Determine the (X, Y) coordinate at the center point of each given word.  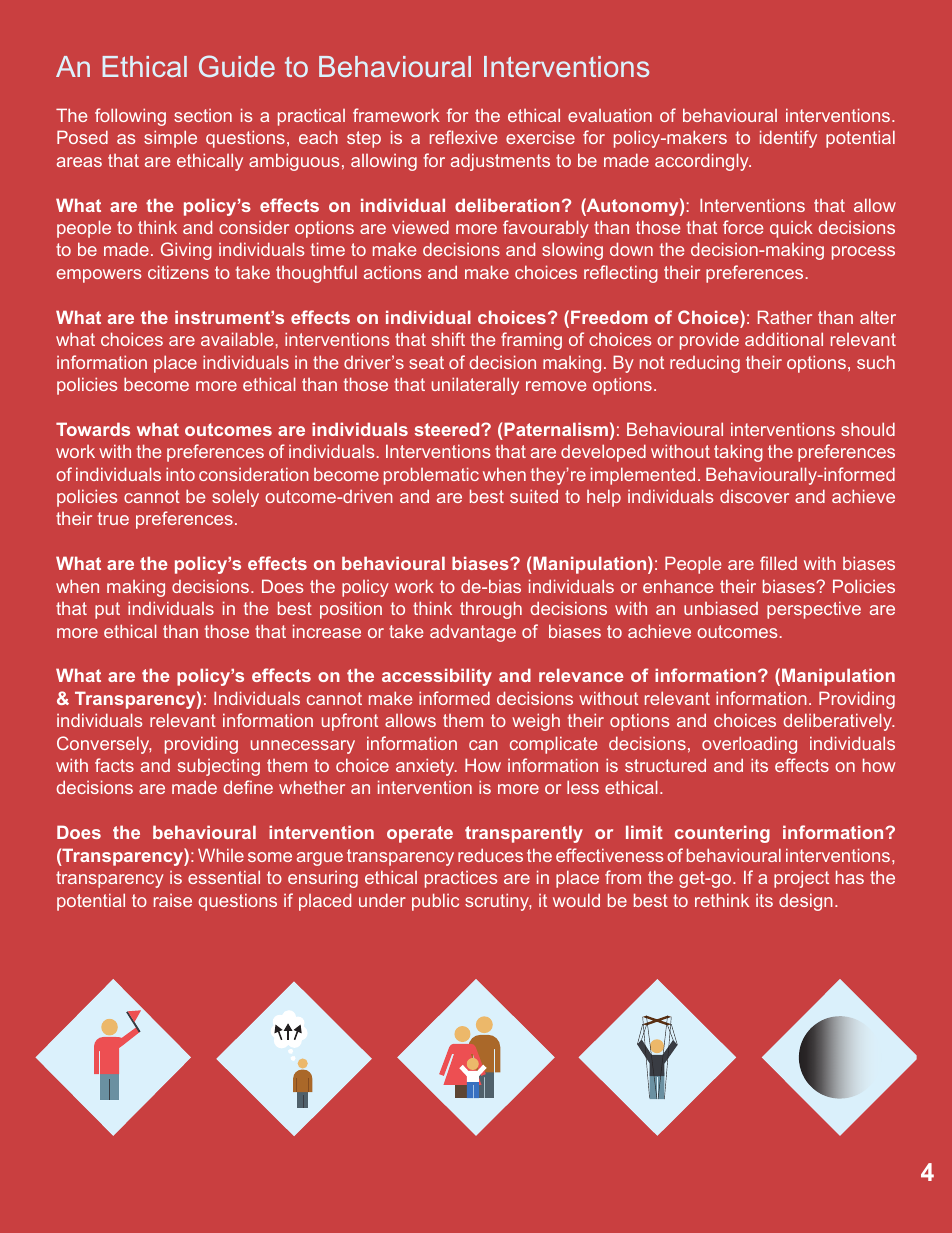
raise (173, 900)
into (180, 474)
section (203, 115)
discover (754, 496)
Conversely (104, 745)
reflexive (463, 137)
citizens (178, 272)
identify (788, 139)
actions (392, 272)
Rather (785, 317)
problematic (431, 476)
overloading (749, 745)
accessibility (437, 677)
